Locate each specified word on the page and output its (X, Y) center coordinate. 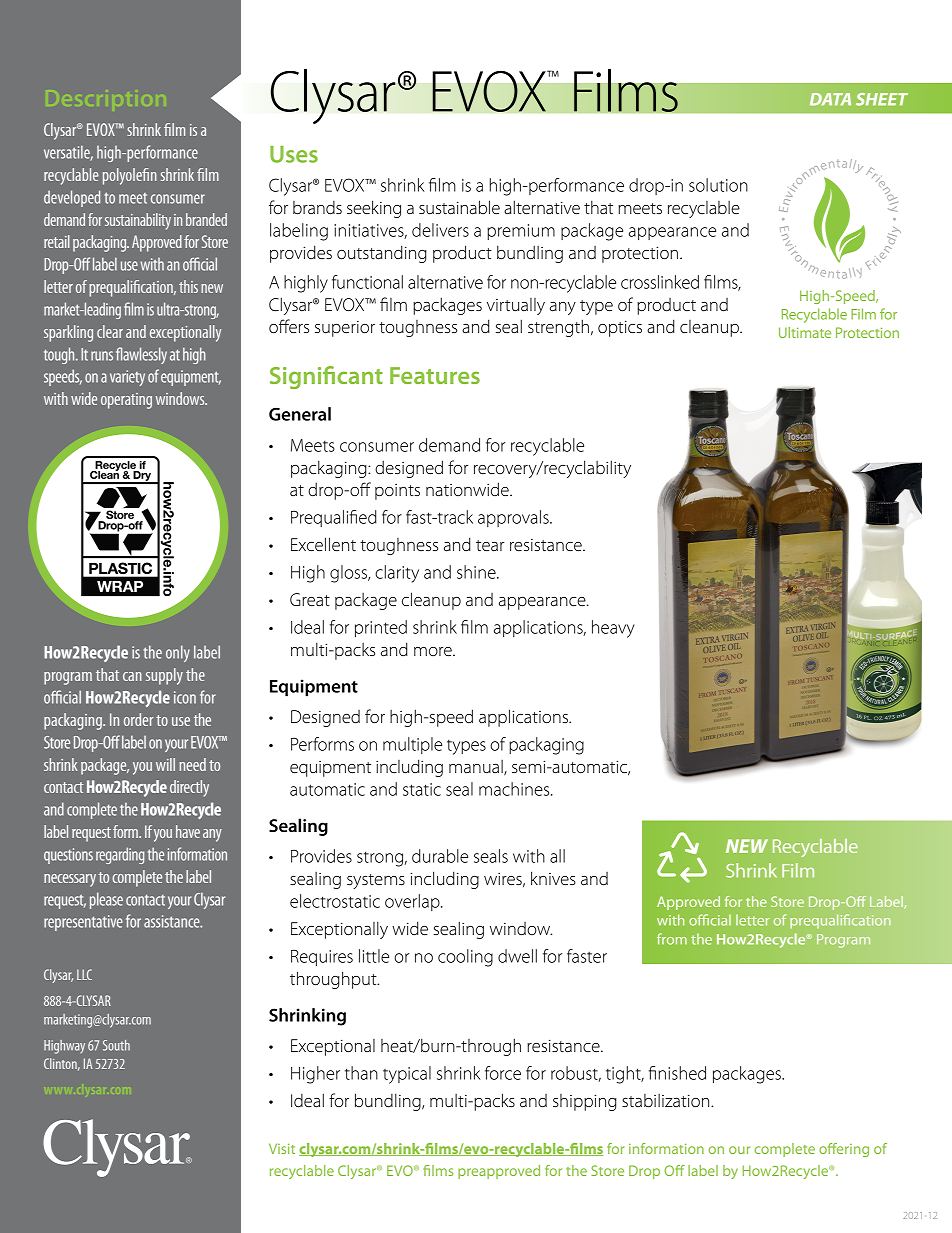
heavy (613, 629)
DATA (830, 99)
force (503, 1073)
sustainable (459, 207)
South (116, 1045)
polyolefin (130, 176)
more (434, 651)
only (178, 653)
